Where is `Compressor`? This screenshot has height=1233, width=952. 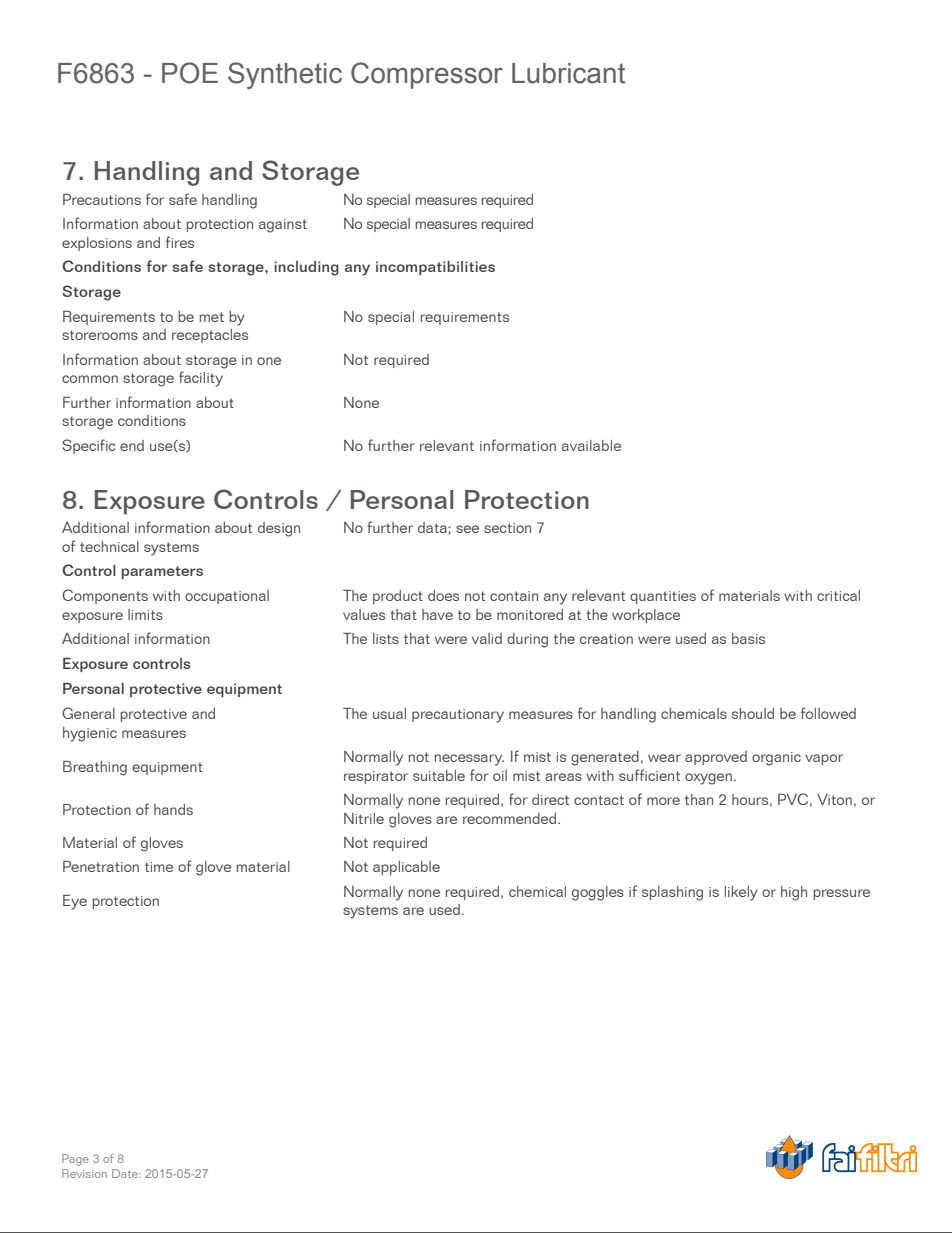 Compressor is located at coordinates (427, 75).
